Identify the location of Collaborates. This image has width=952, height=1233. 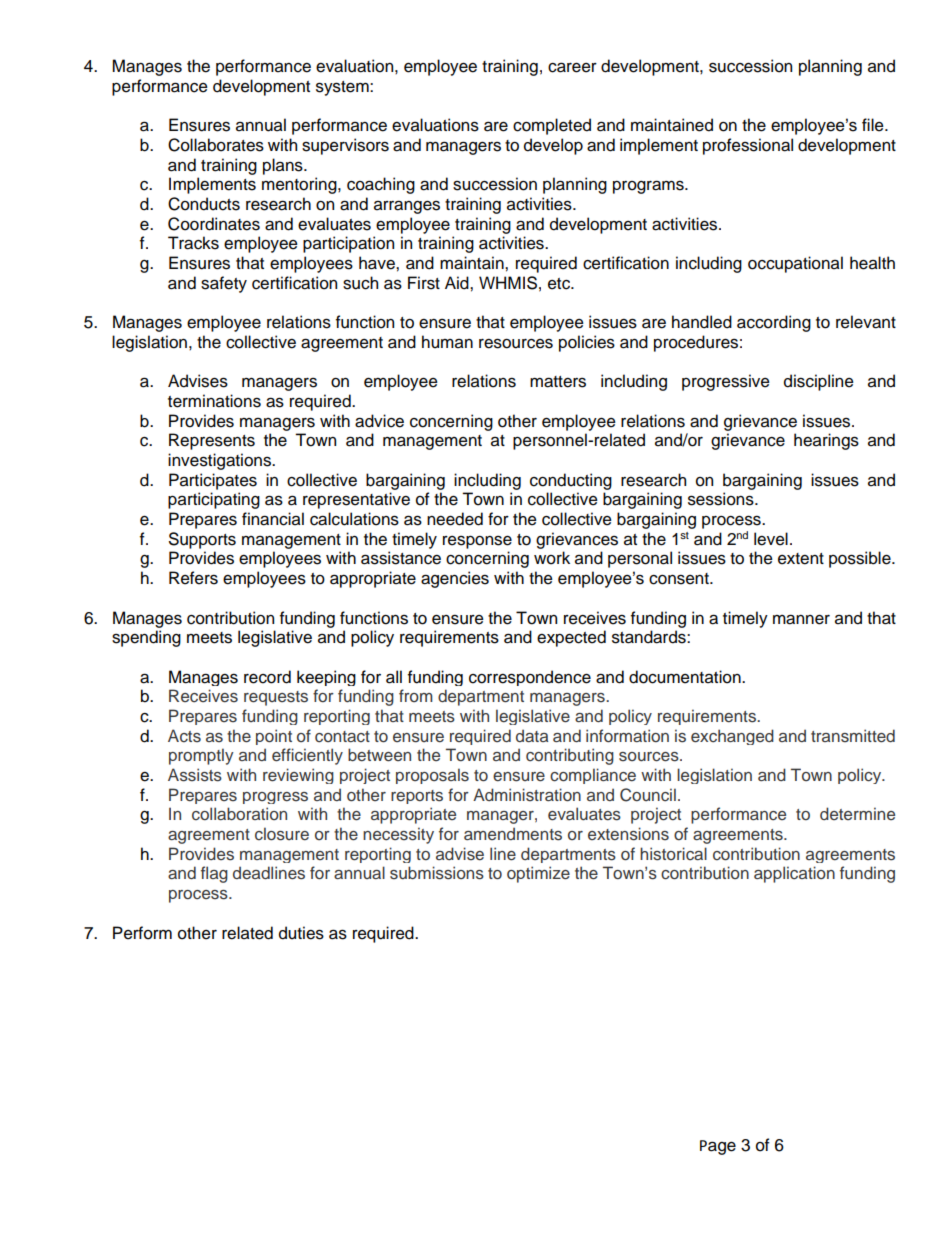
(216, 145).
